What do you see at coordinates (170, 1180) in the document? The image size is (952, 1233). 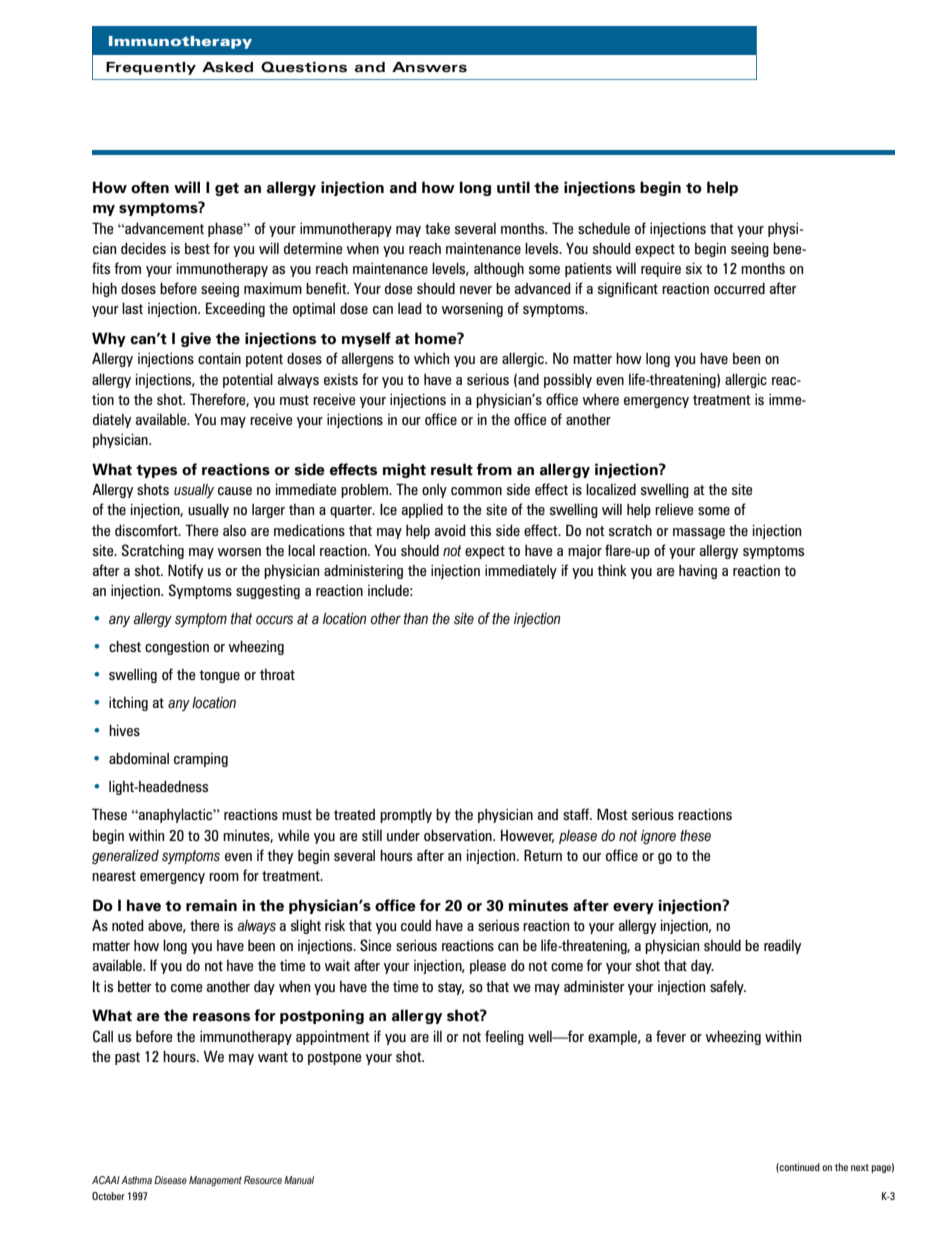 I see `Disease` at bounding box center [170, 1180].
